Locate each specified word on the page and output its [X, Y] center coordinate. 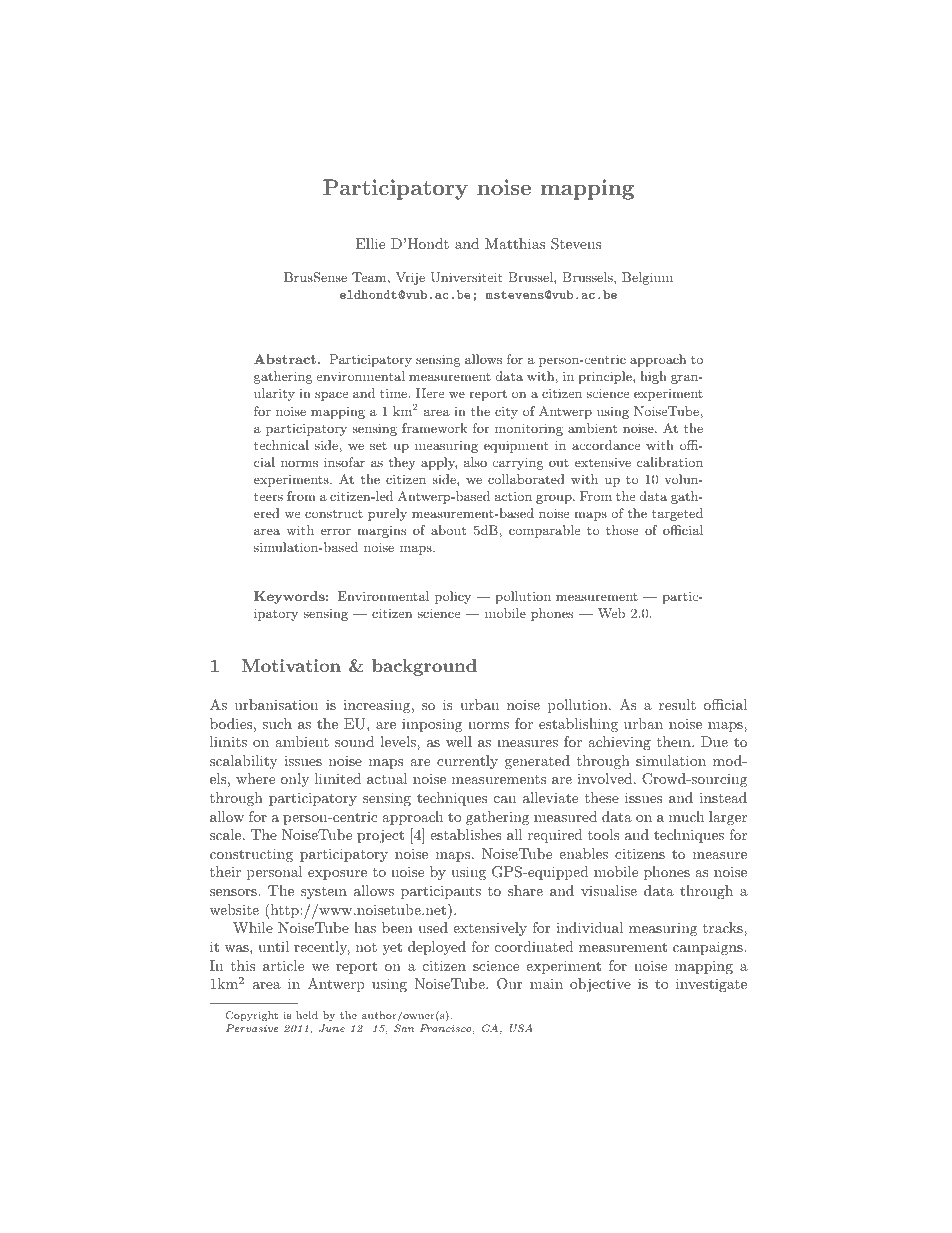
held [307, 1015]
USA [521, 1028]
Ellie [370, 243]
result [677, 704]
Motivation [291, 665]
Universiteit [466, 277]
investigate [711, 985]
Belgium [647, 278]
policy [453, 597]
